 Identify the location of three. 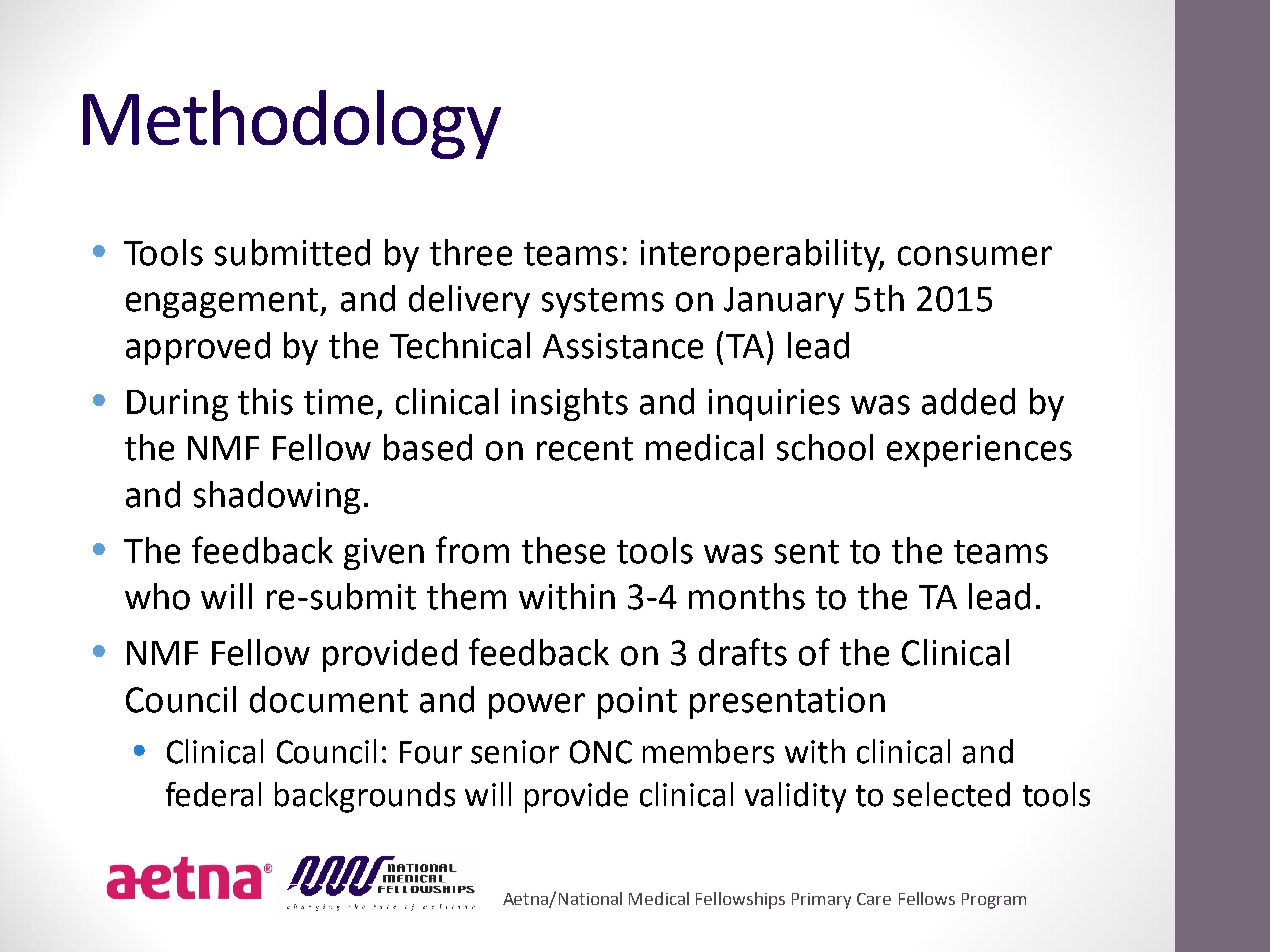
(471, 252).
